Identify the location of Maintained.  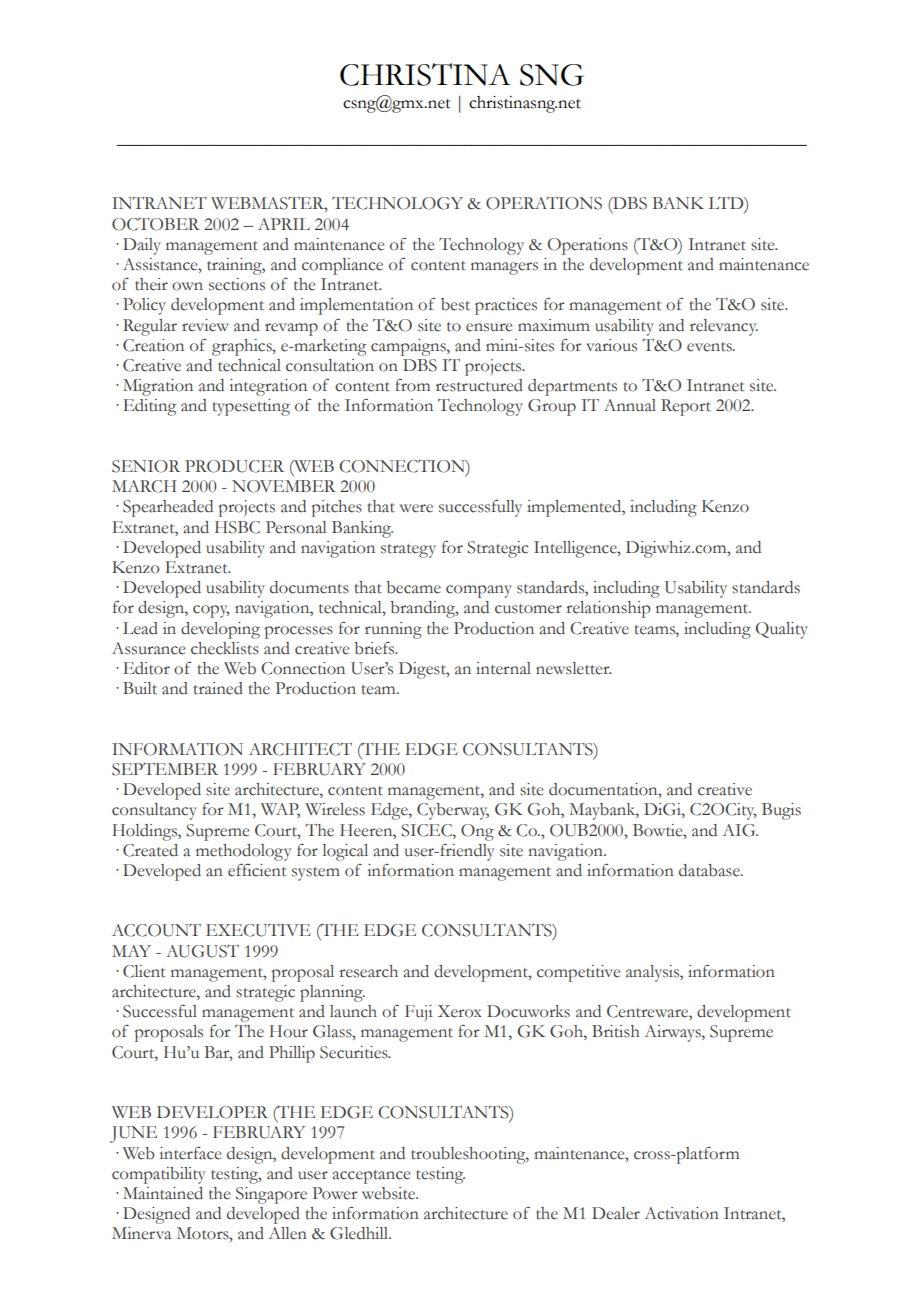
(163, 1193).
